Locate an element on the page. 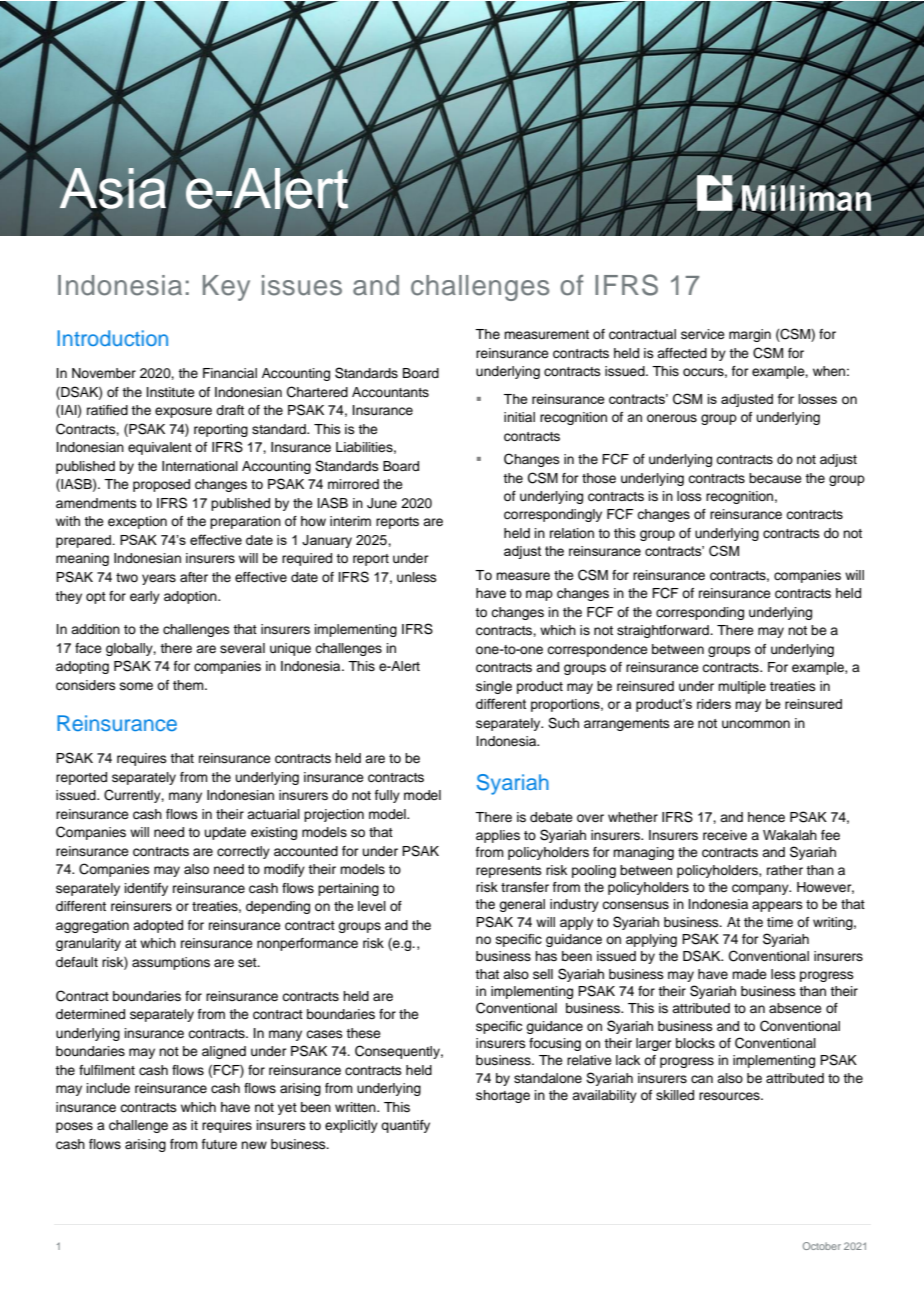  exception is located at coordinates (137, 522).
